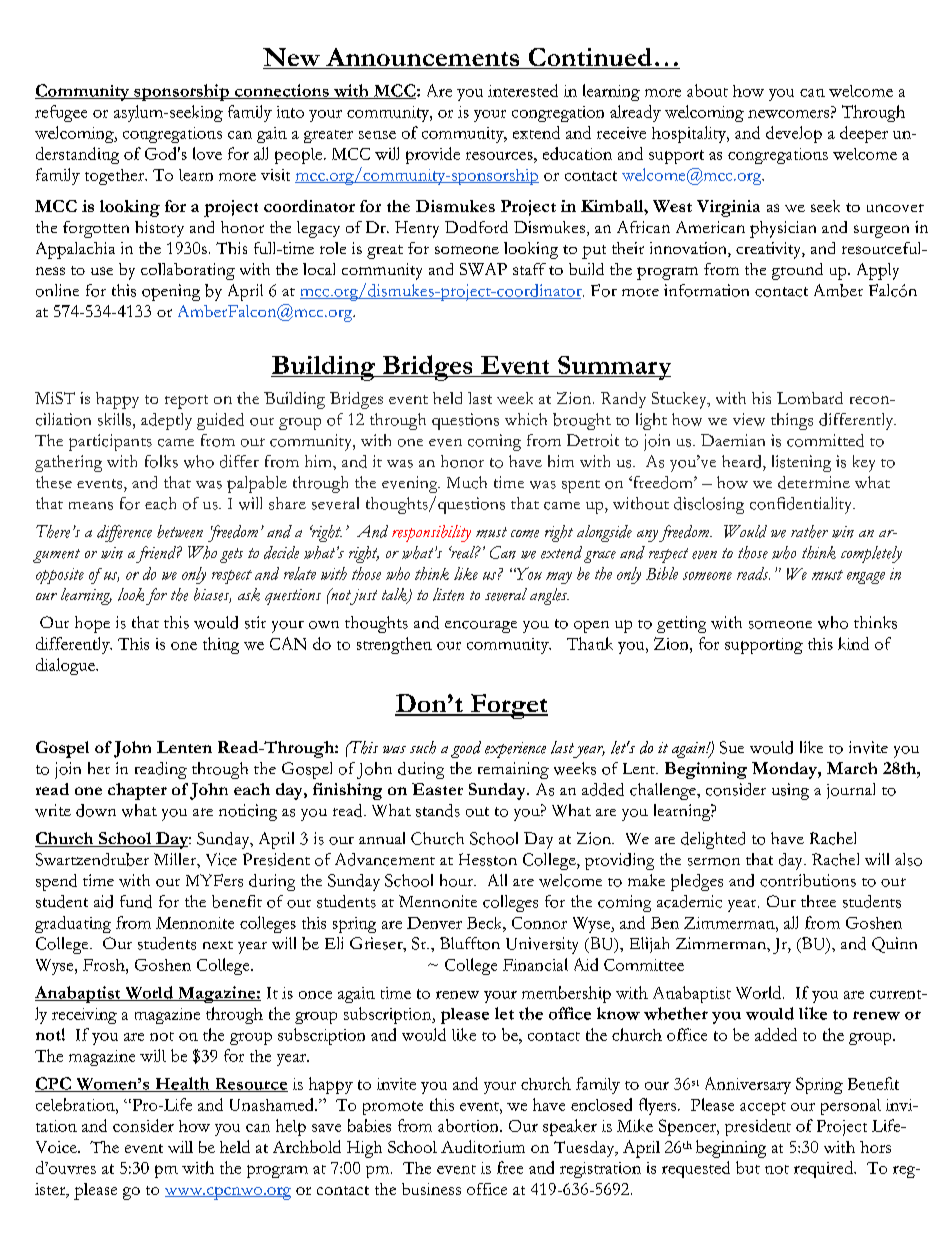 This document has height=1233, width=952. Describe the element at coordinates (61, 113) in the document. I see `refugee` at that location.
